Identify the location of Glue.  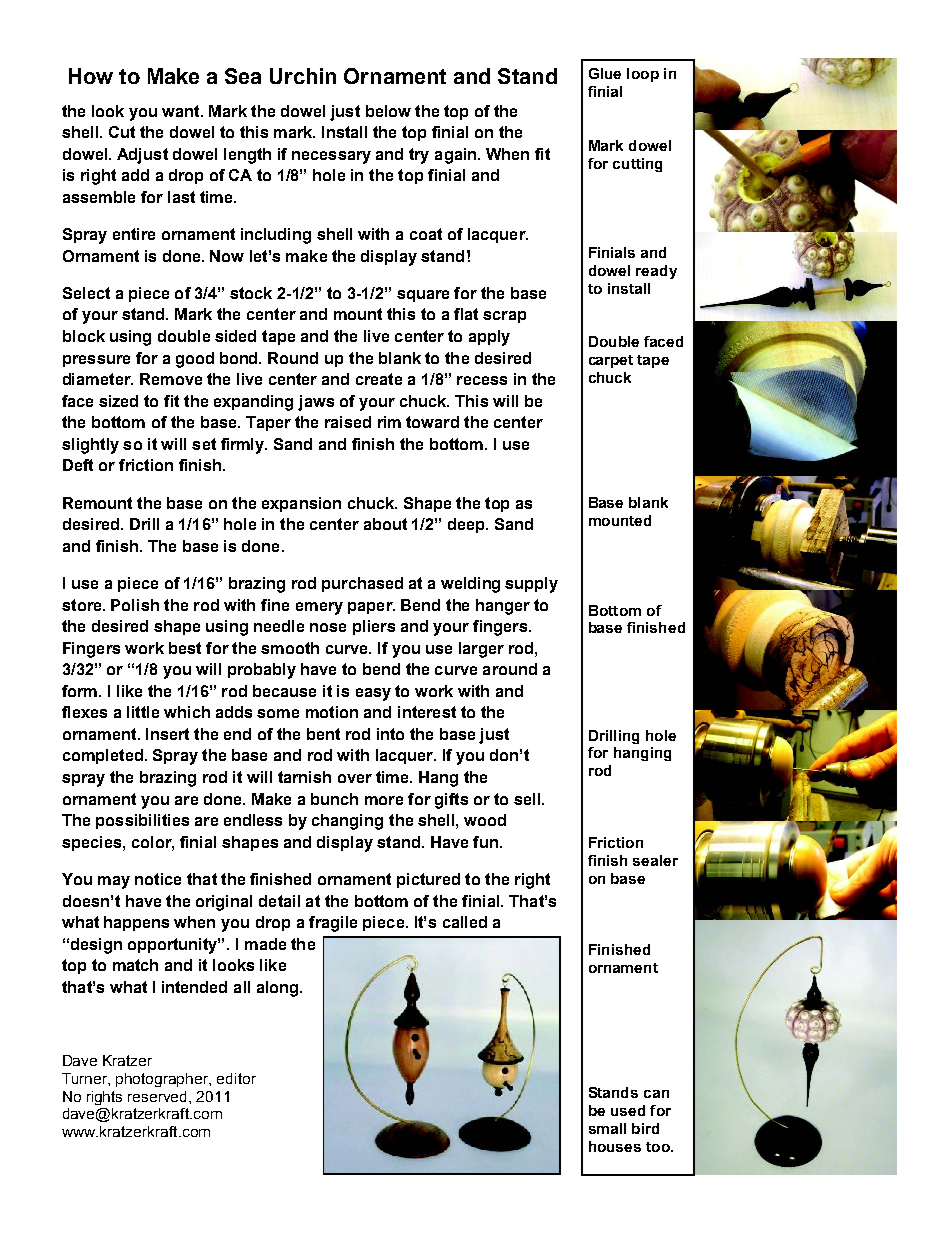
(605, 73).
